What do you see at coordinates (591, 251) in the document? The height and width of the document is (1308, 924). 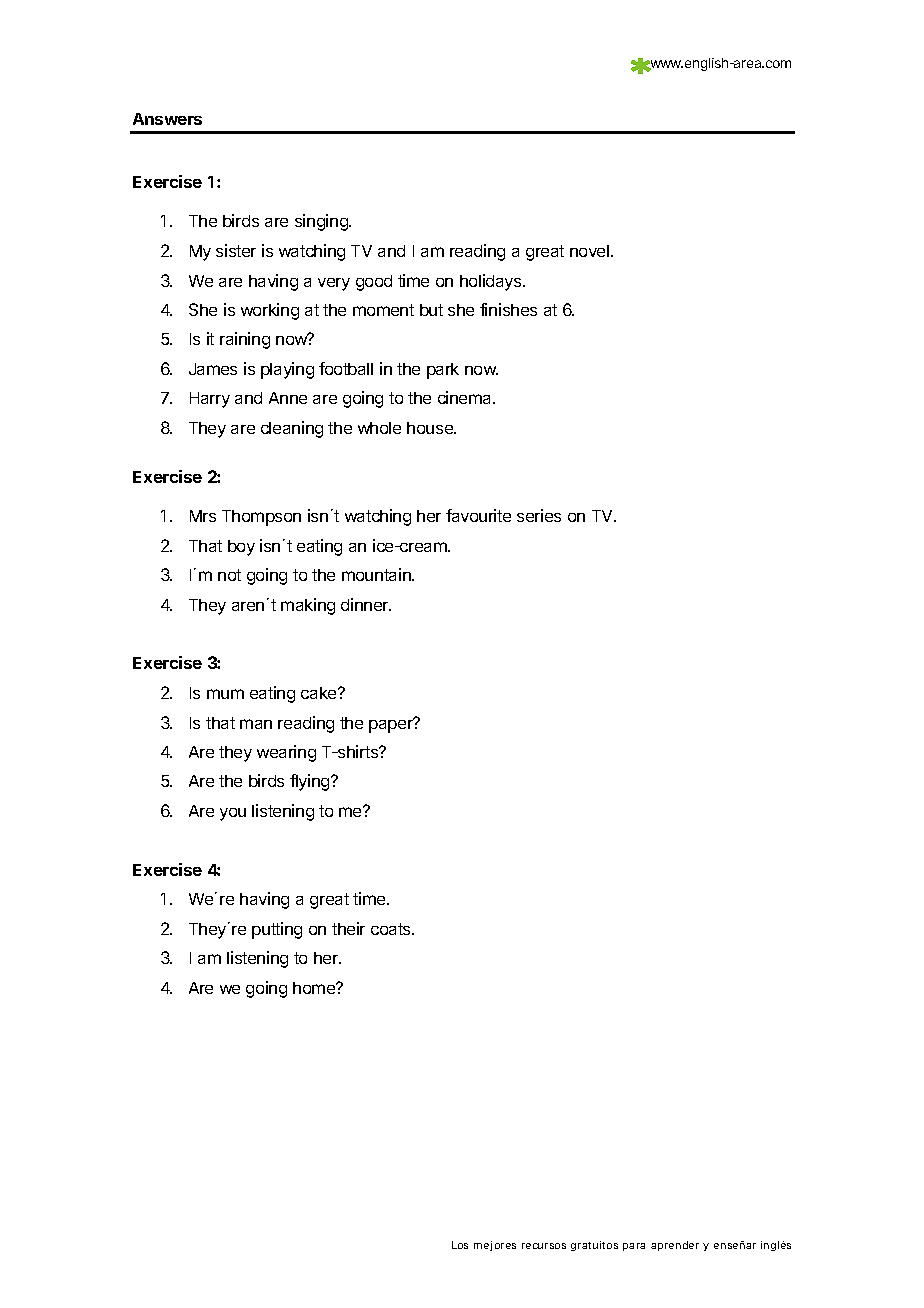 I see `novel` at bounding box center [591, 251].
